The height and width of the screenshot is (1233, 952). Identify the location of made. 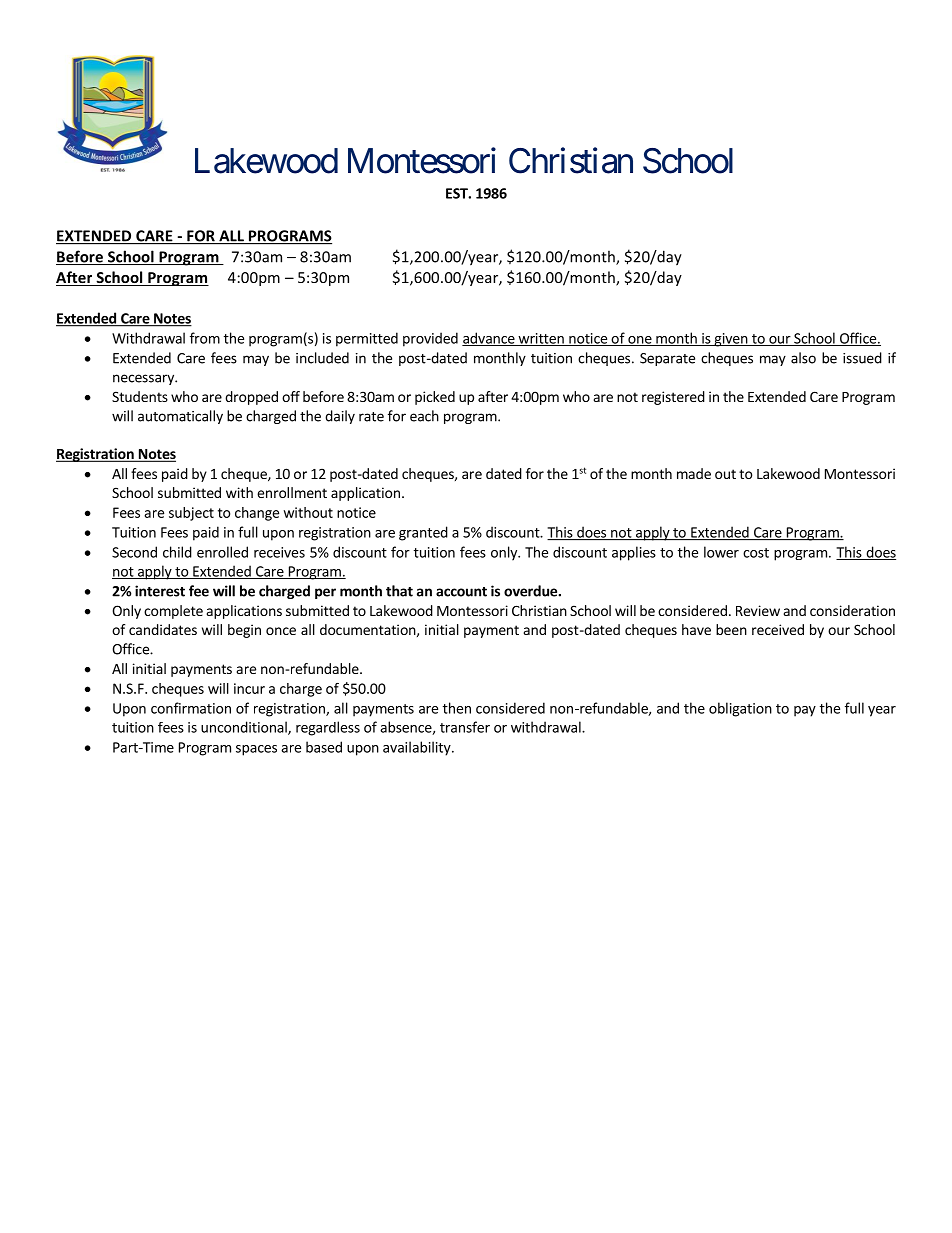
(694, 473).
